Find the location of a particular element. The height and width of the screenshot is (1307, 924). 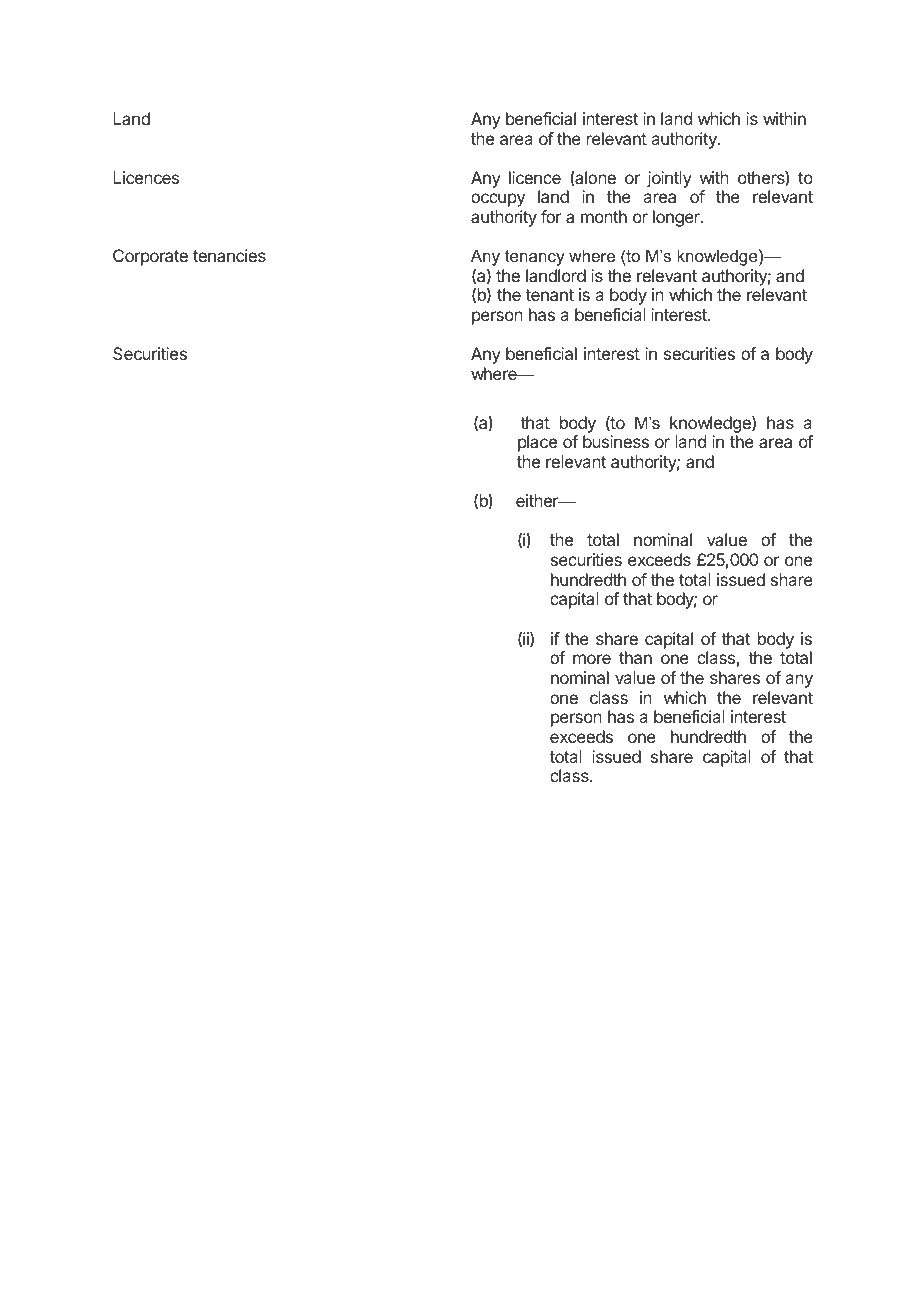

tenancy is located at coordinates (535, 258).
